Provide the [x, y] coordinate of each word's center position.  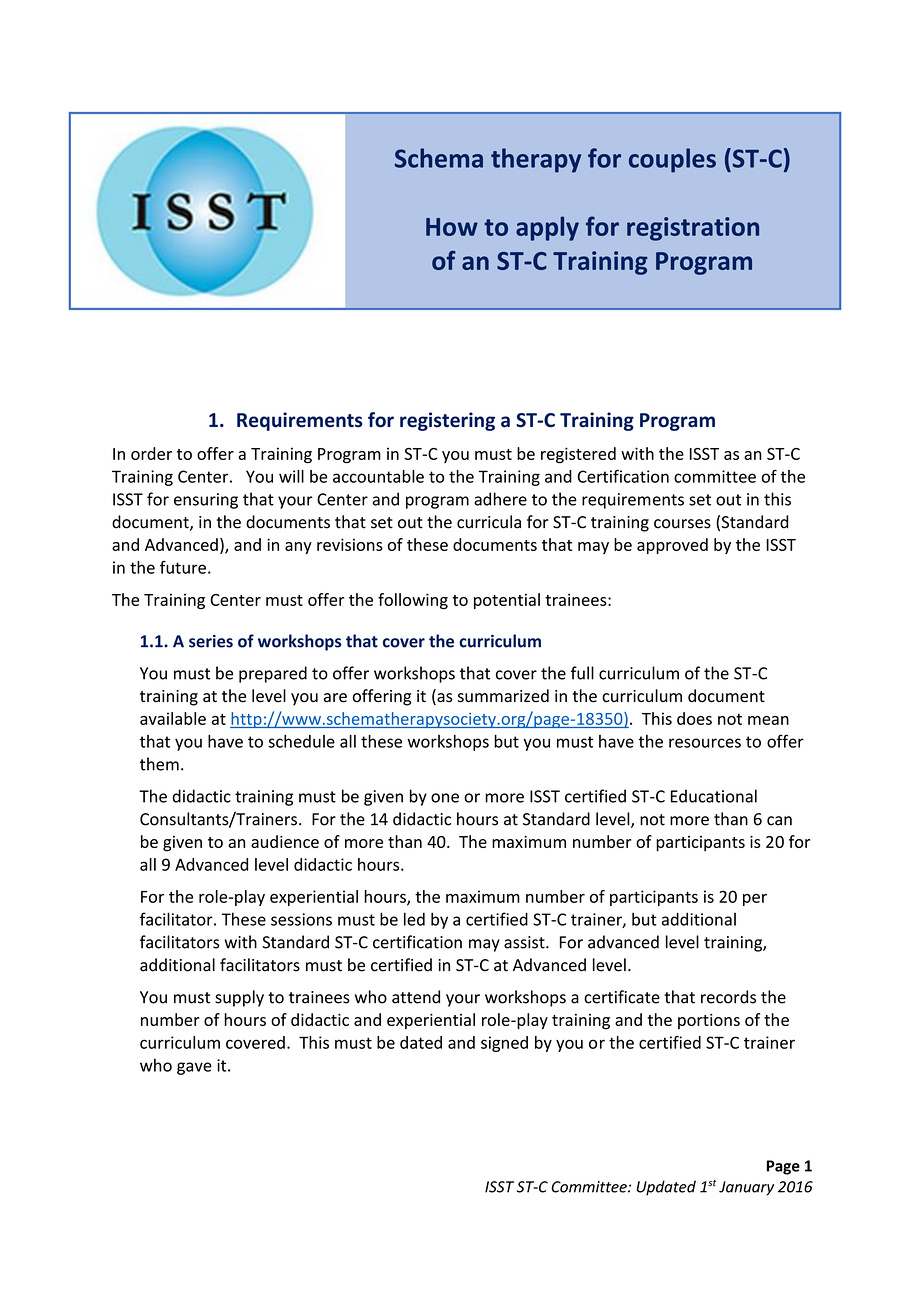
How [452, 227]
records [728, 997]
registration [693, 229]
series [211, 641]
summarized [503, 696]
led [414, 919]
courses [682, 524]
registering [447, 421]
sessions [301, 919]
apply [547, 228]
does [694, 718]
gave [194, 1068]
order [151, 453]
